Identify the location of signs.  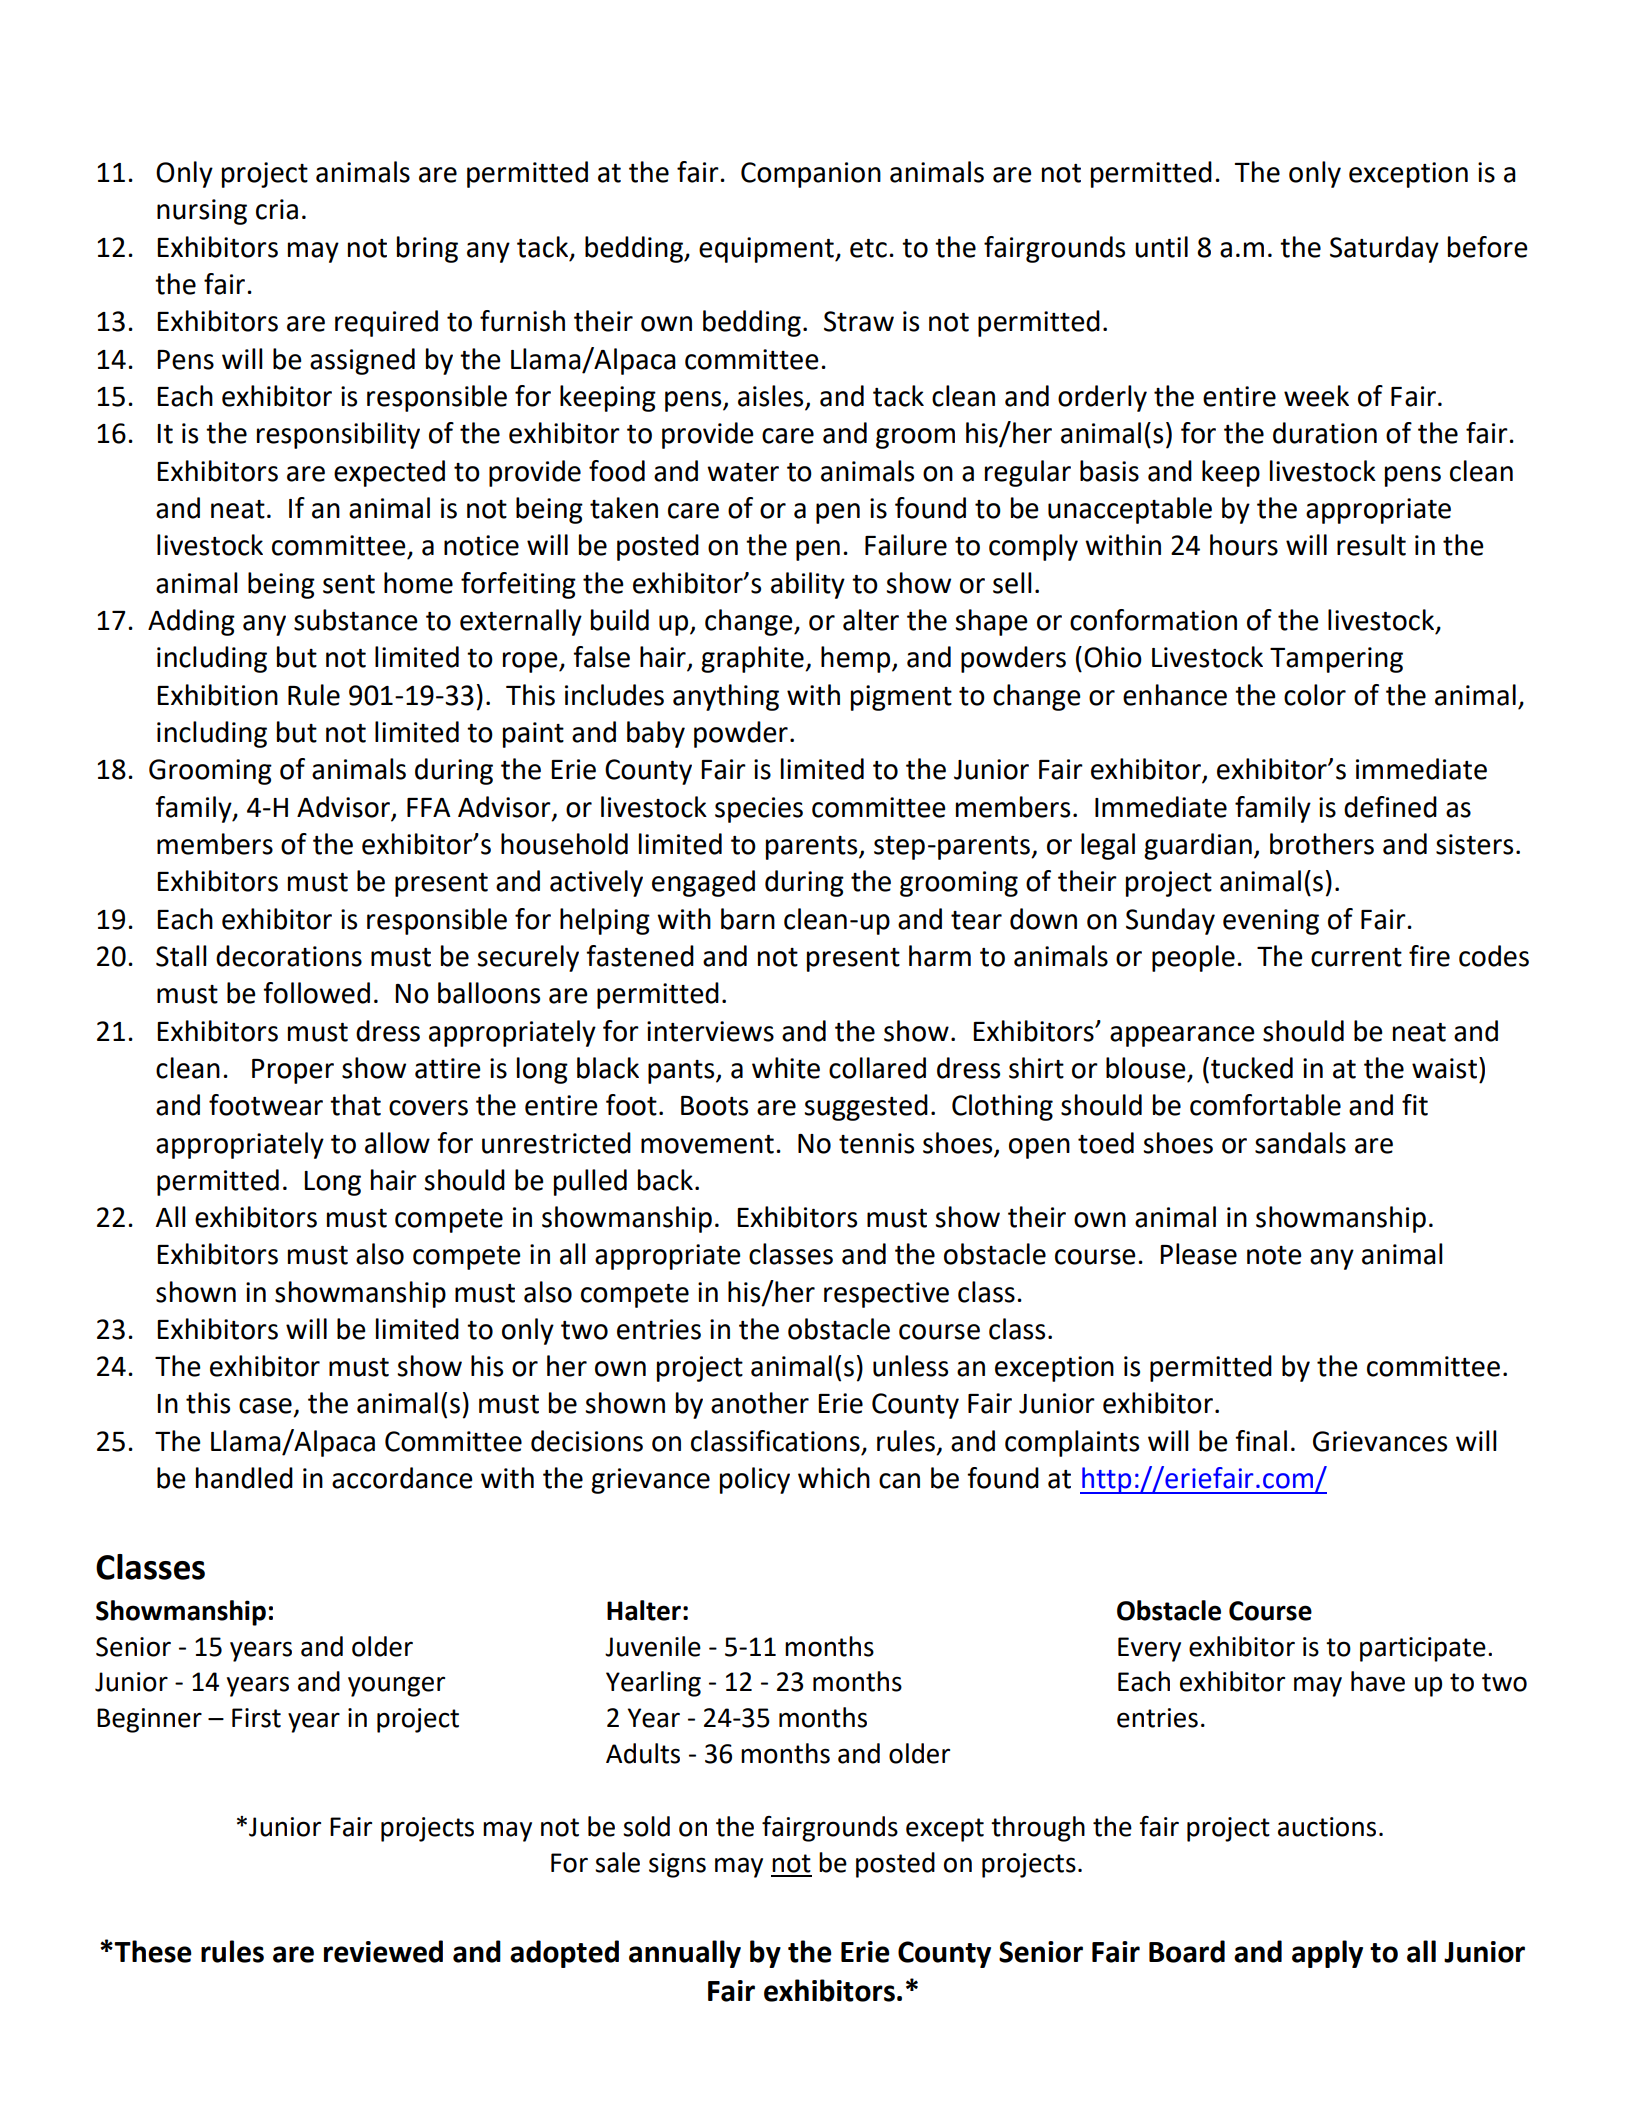
(677, 1865).
